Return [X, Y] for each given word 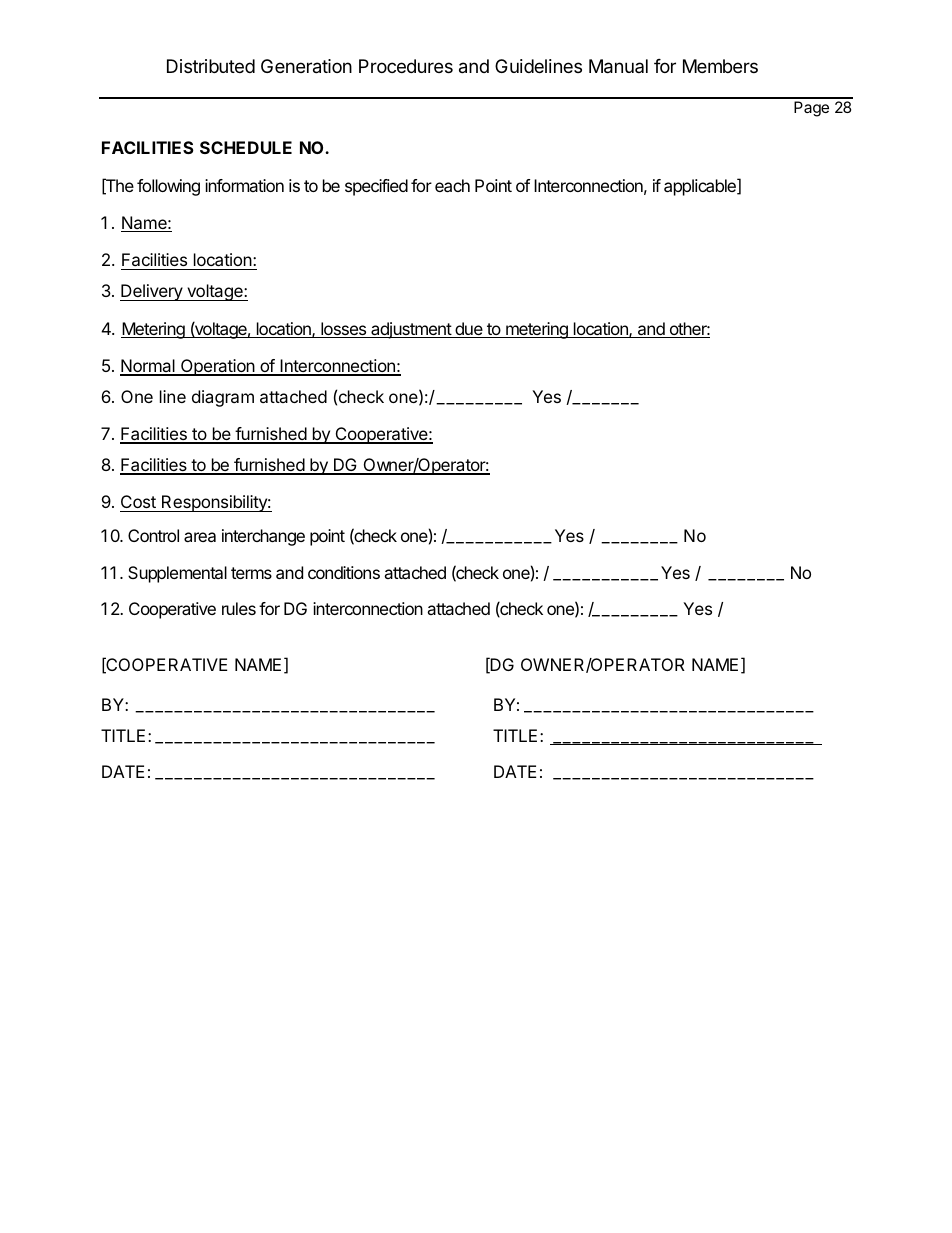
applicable [701, 187]
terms [251, 573]
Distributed [211, 66]
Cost [139, 503]
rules [239, 608]
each [452, 185]
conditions [344, 572]
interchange [263, 537]
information [244, 185]
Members [720, 66]
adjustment [411, 330]
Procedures [406, 66]
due [469, 330]
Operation [218, 367]
